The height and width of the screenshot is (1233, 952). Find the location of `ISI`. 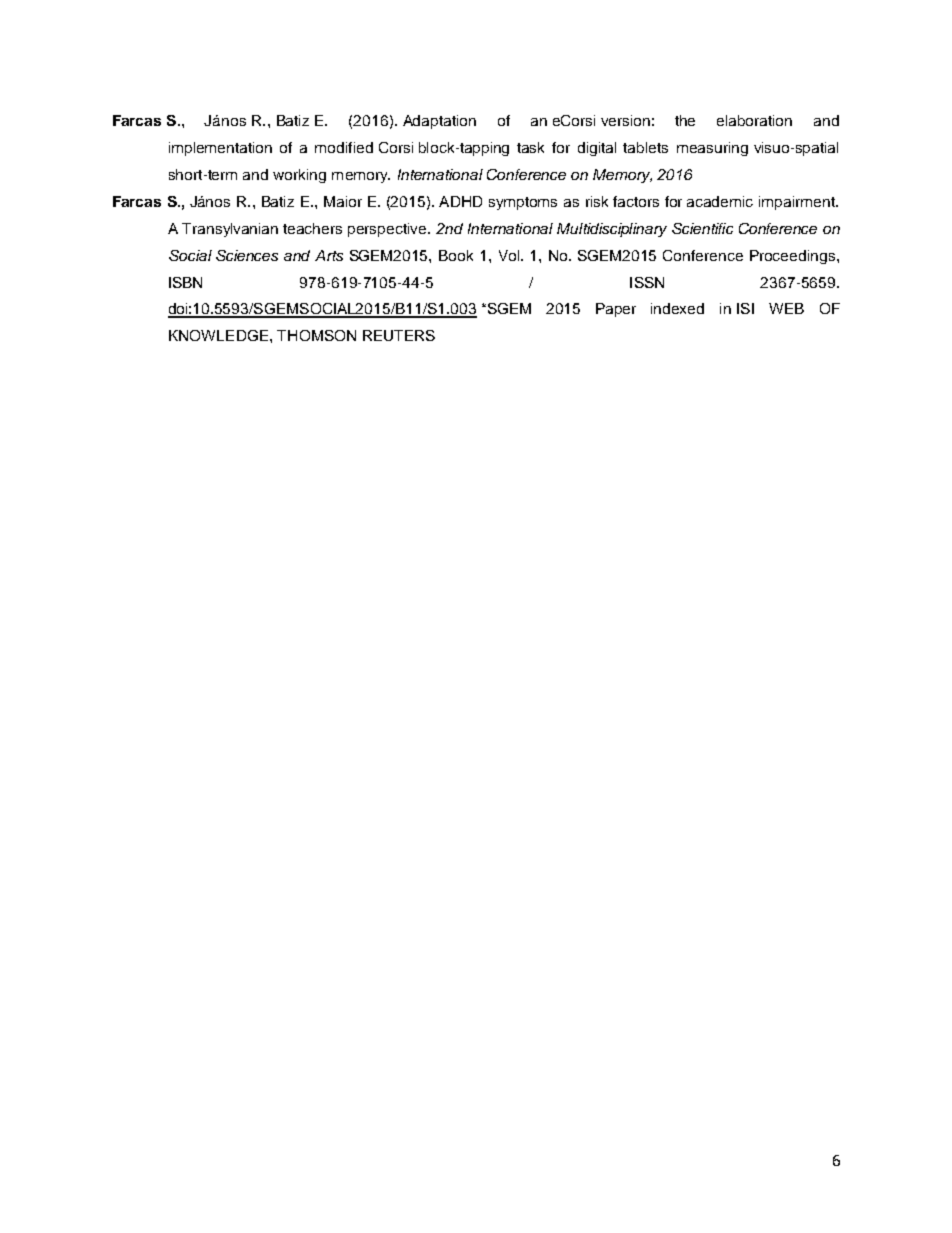

ISI is located at coordinates (745, 308).
